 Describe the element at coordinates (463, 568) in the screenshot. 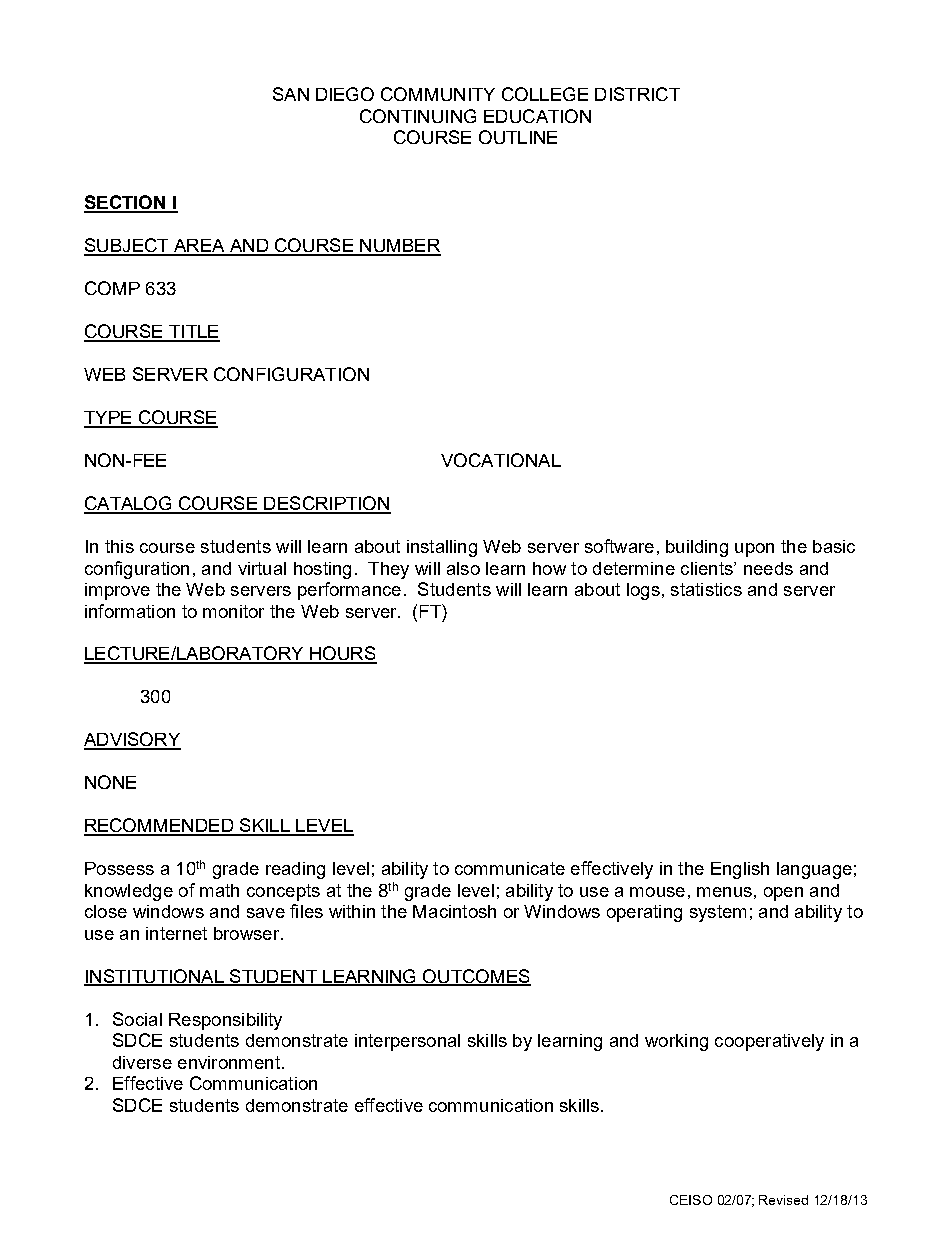

I see `also` at that location.
